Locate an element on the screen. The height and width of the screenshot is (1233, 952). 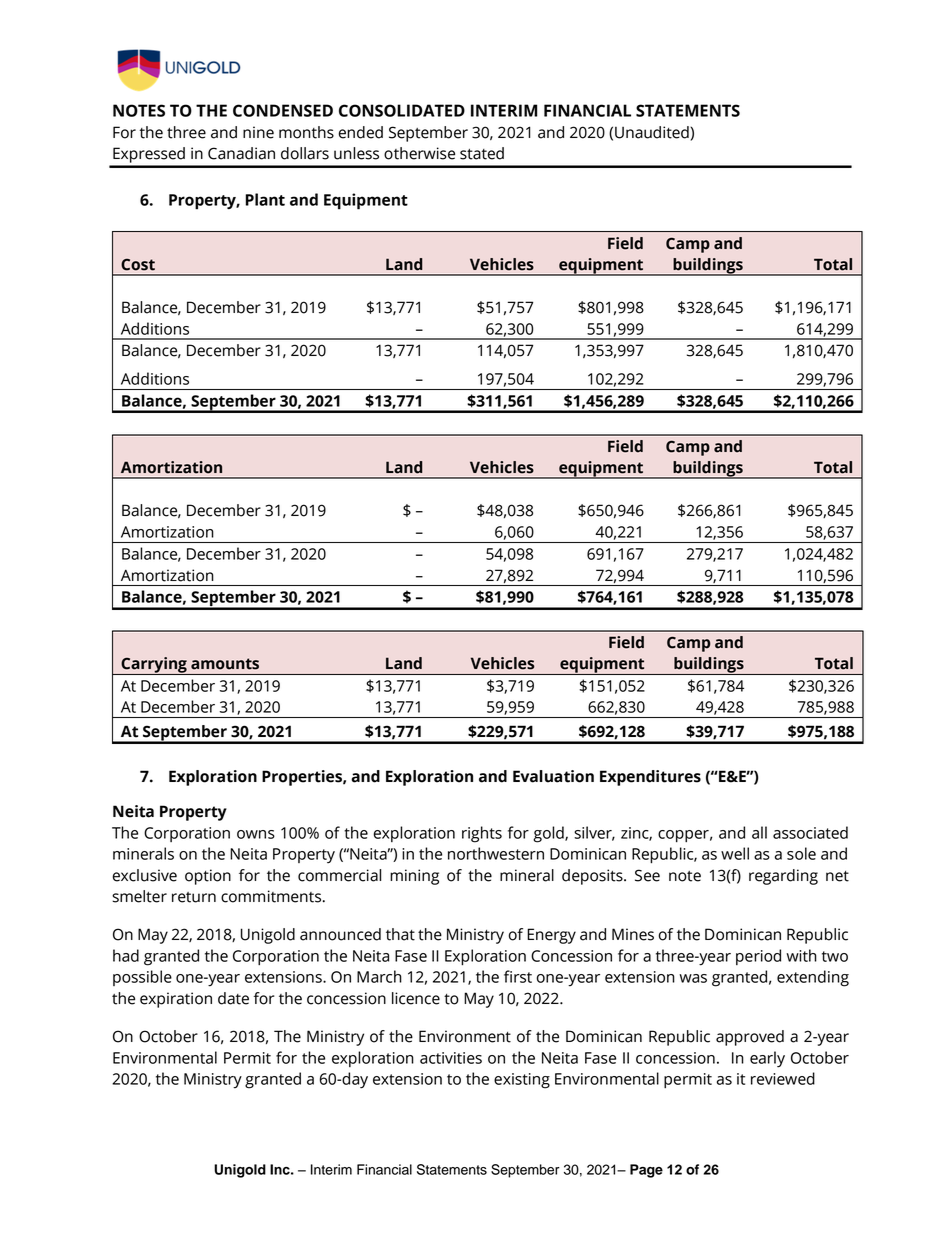
Plant is located at coordinates (265, 199).
